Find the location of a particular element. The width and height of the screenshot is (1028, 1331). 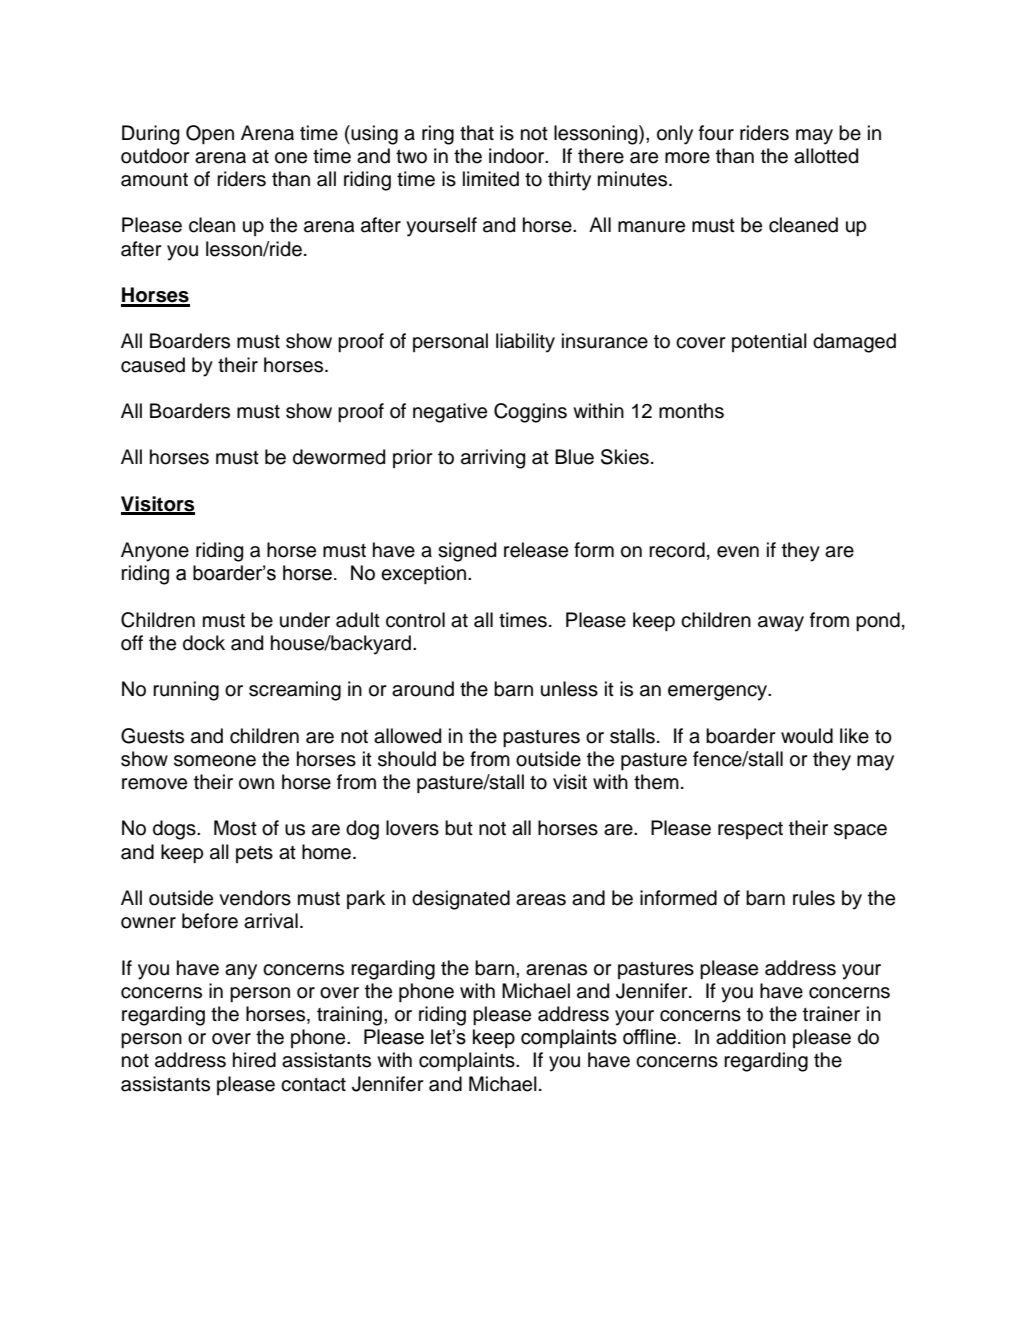

dock is located at coordinates (204, 643).
